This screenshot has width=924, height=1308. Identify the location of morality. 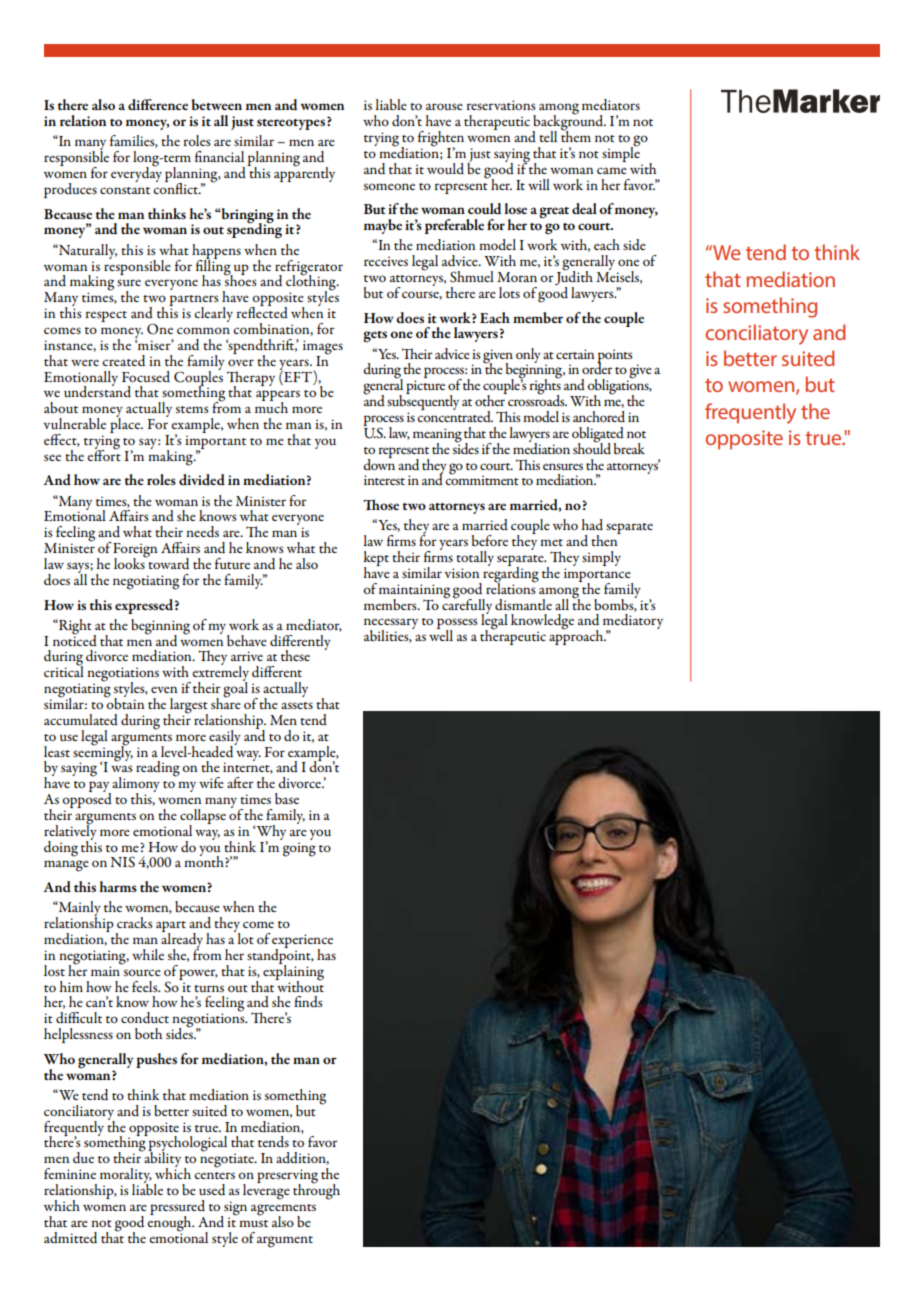
(126, 1177).
